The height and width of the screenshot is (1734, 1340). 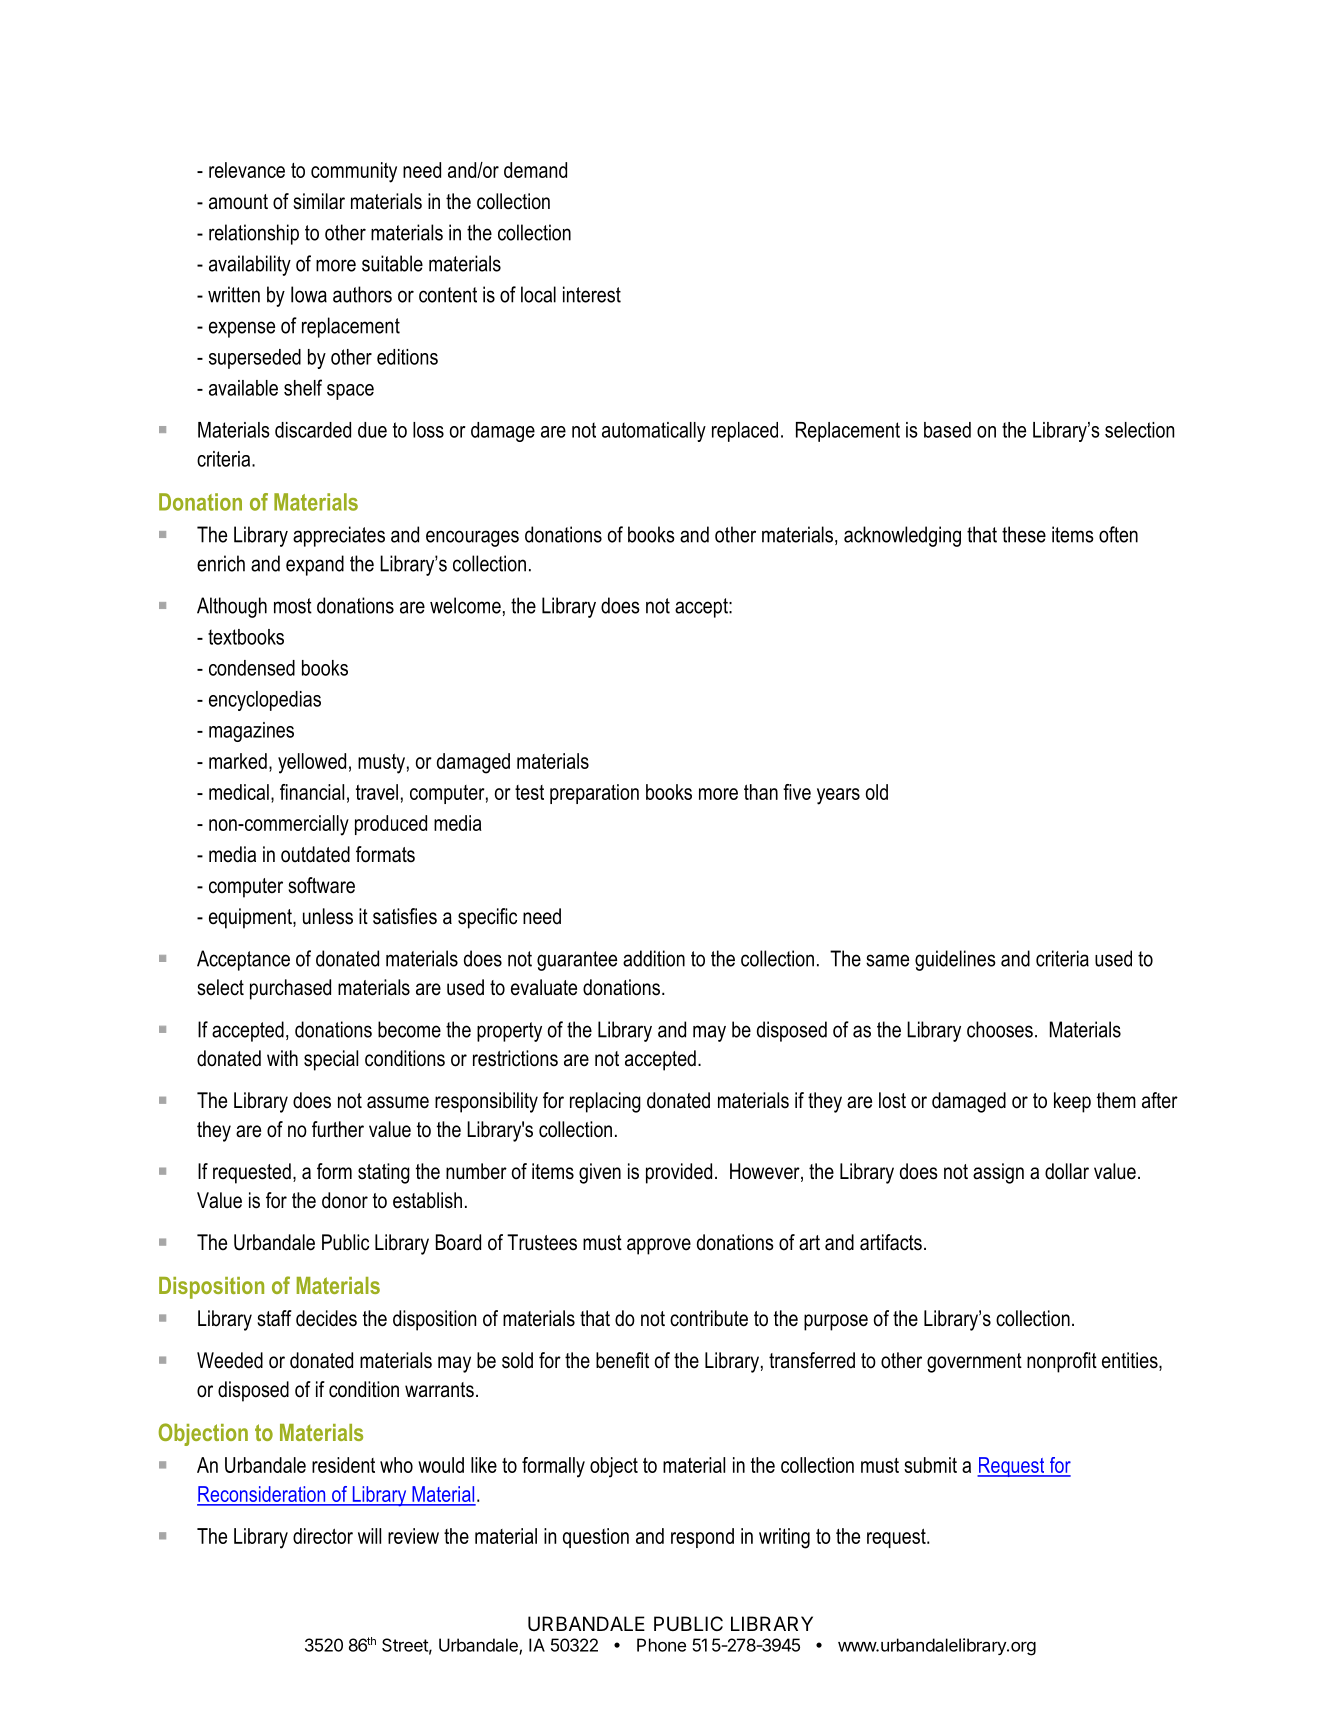 What do you see at coordinates (323, 1536) in the screenshot?
I see `director` at bounding box center [323, 1536].
